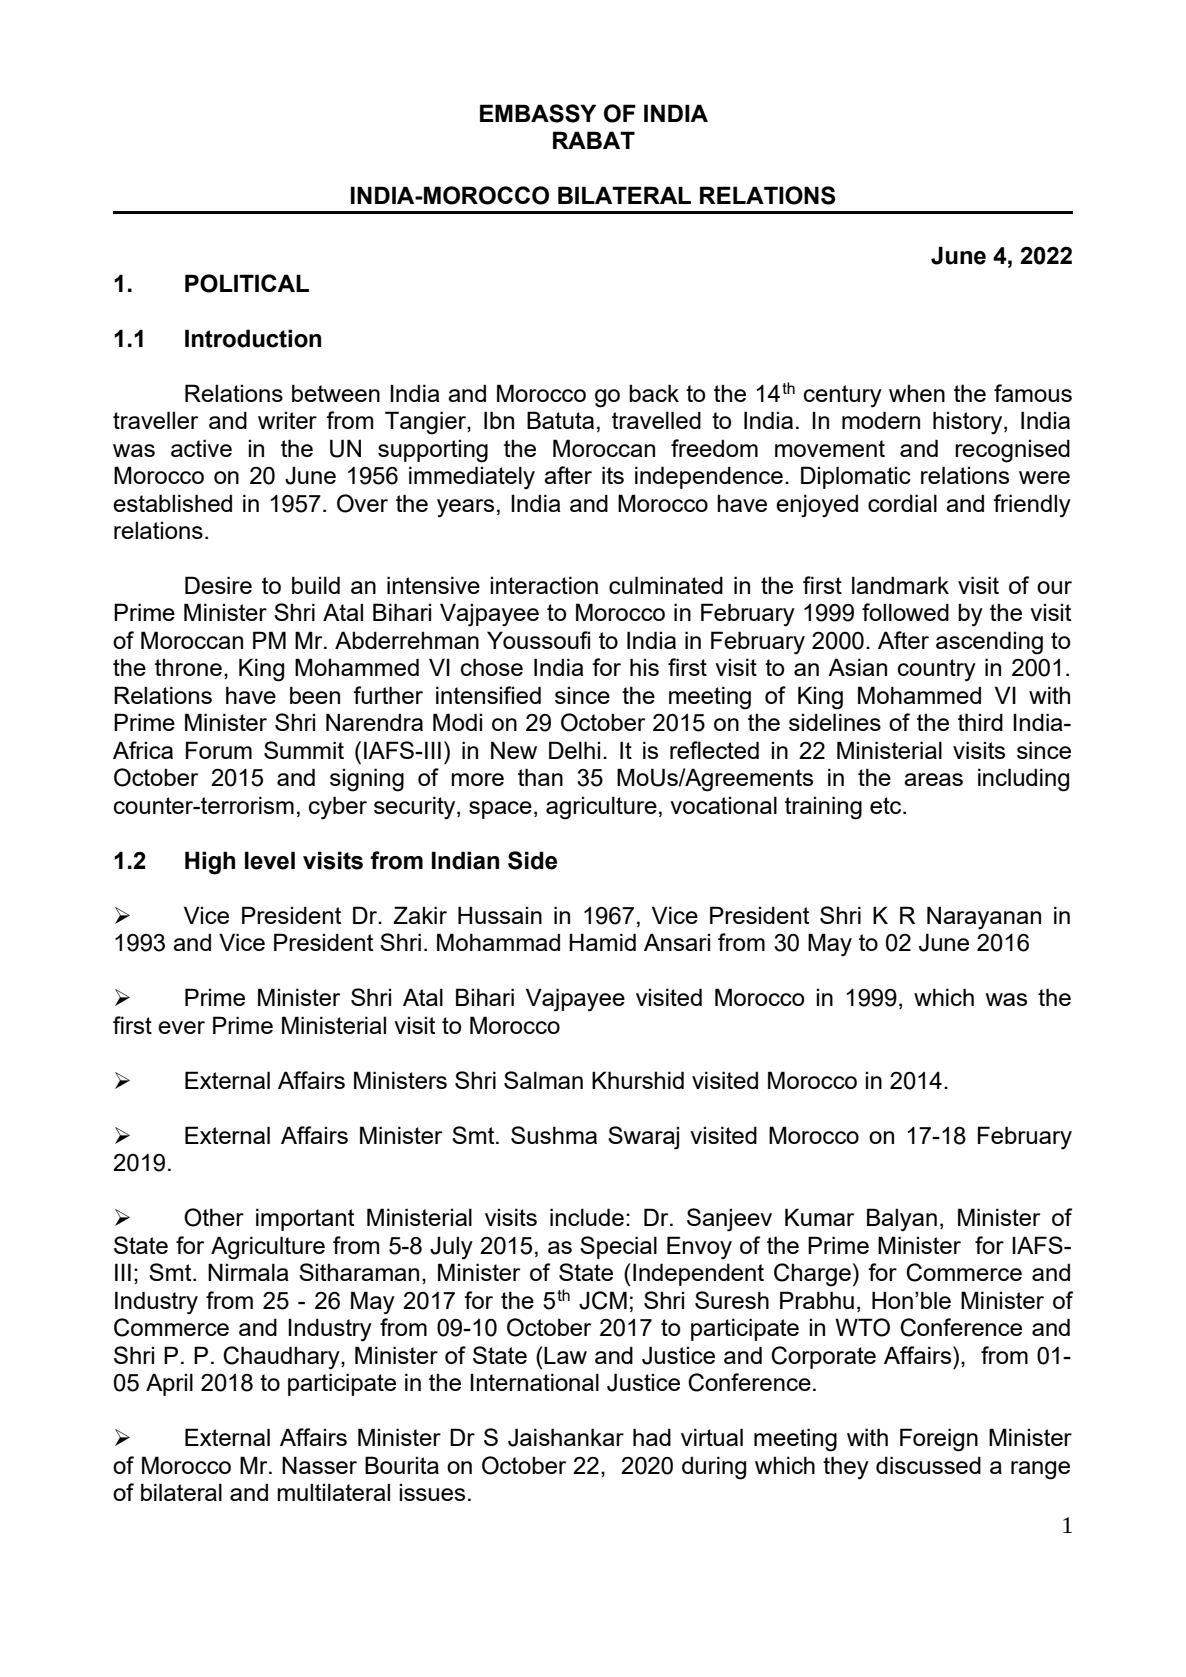 The image size is (1186, 1677). Describe the element at coordinates (181, 1027) in the page. I see `ever` at that location.
